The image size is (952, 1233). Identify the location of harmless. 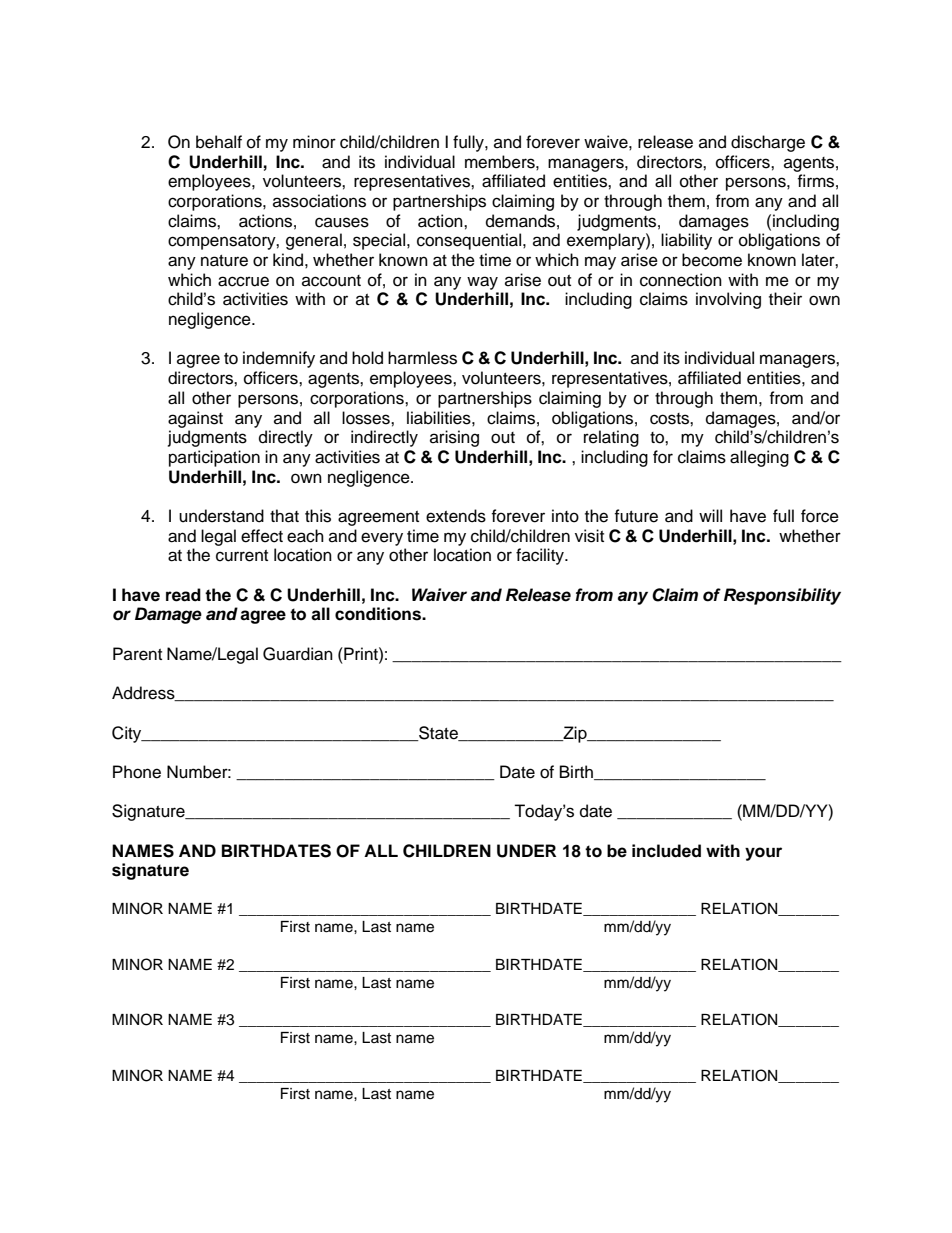
(422, 358).
